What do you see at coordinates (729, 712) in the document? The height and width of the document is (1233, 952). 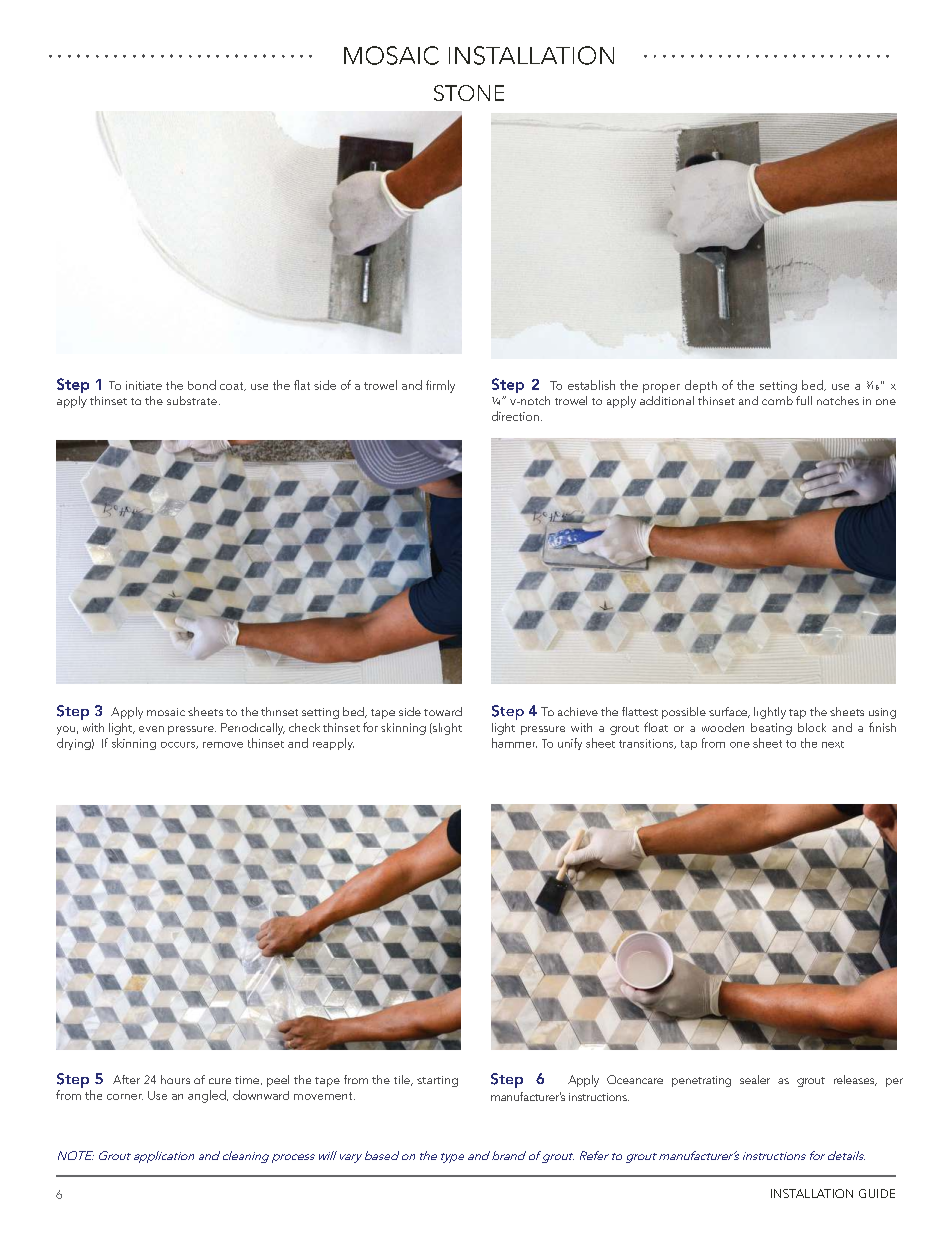 I see `surface` at bounding box center [729, 712].
